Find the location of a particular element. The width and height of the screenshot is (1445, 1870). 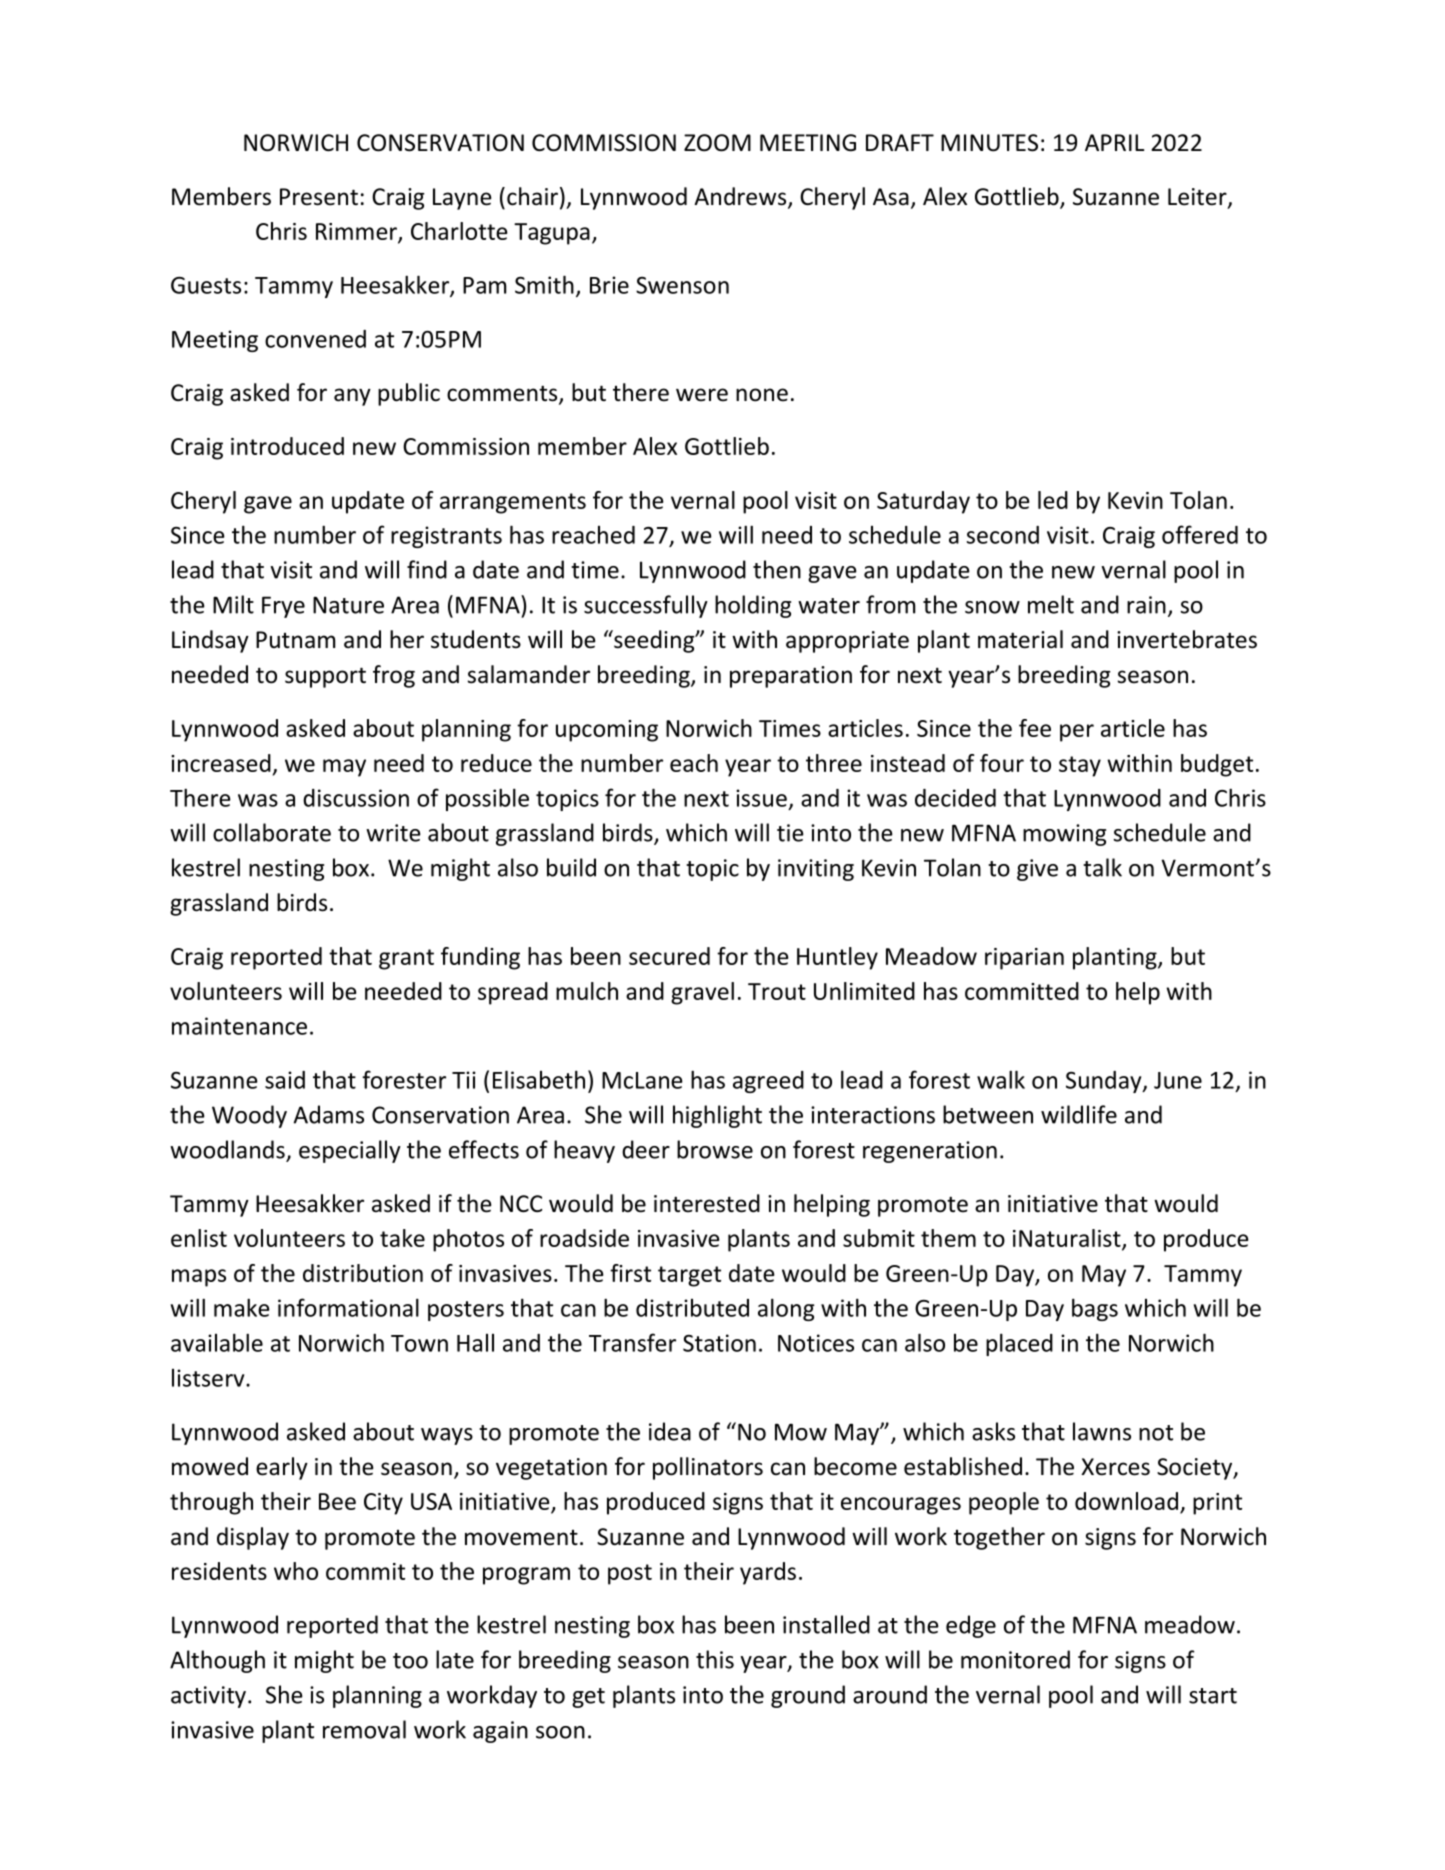

this is located at coordinates (715, 1659).
